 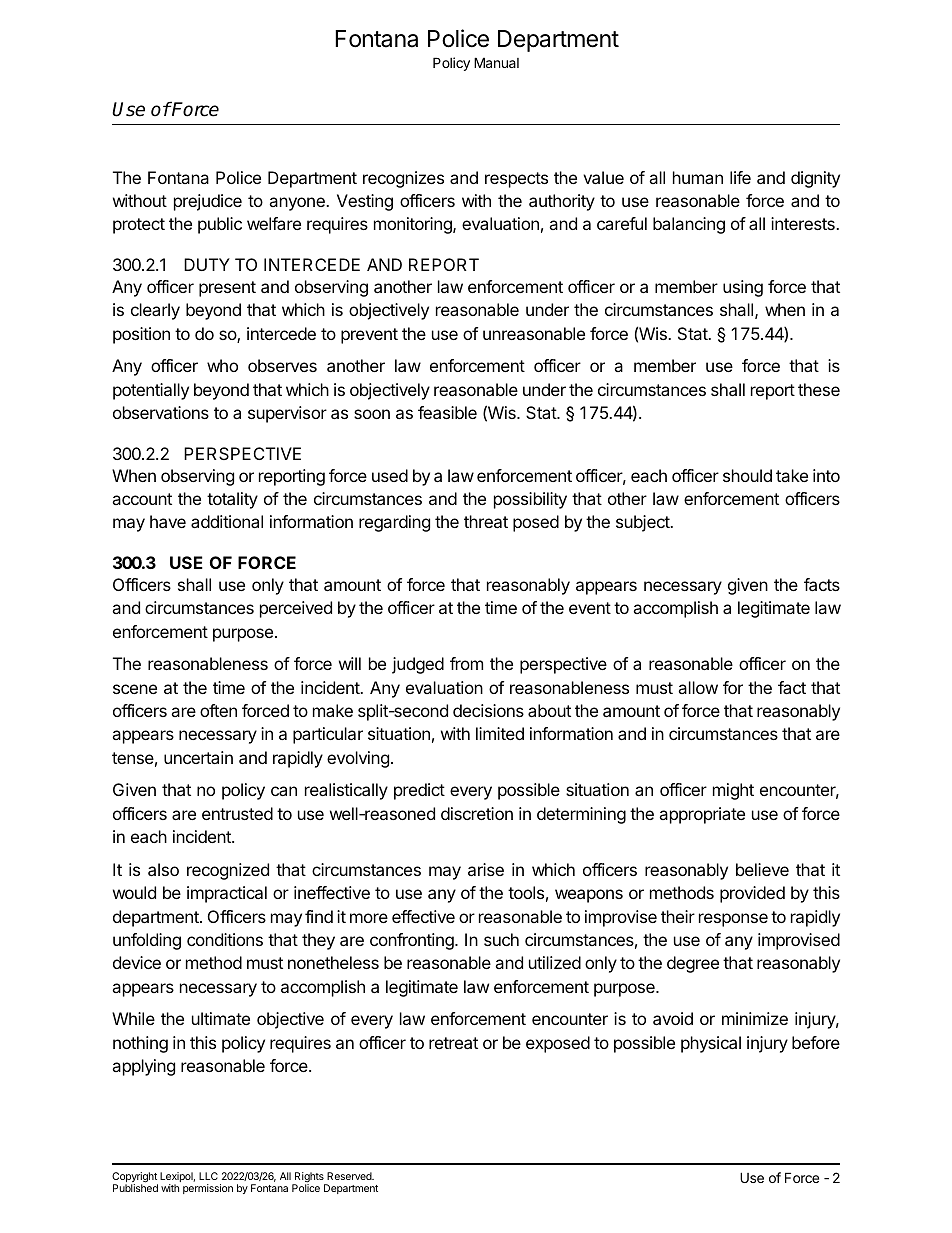 What do you see at coordinates (711, 1044) in the screenshot?
I see `physical` at bounding box center [711, 1044].
